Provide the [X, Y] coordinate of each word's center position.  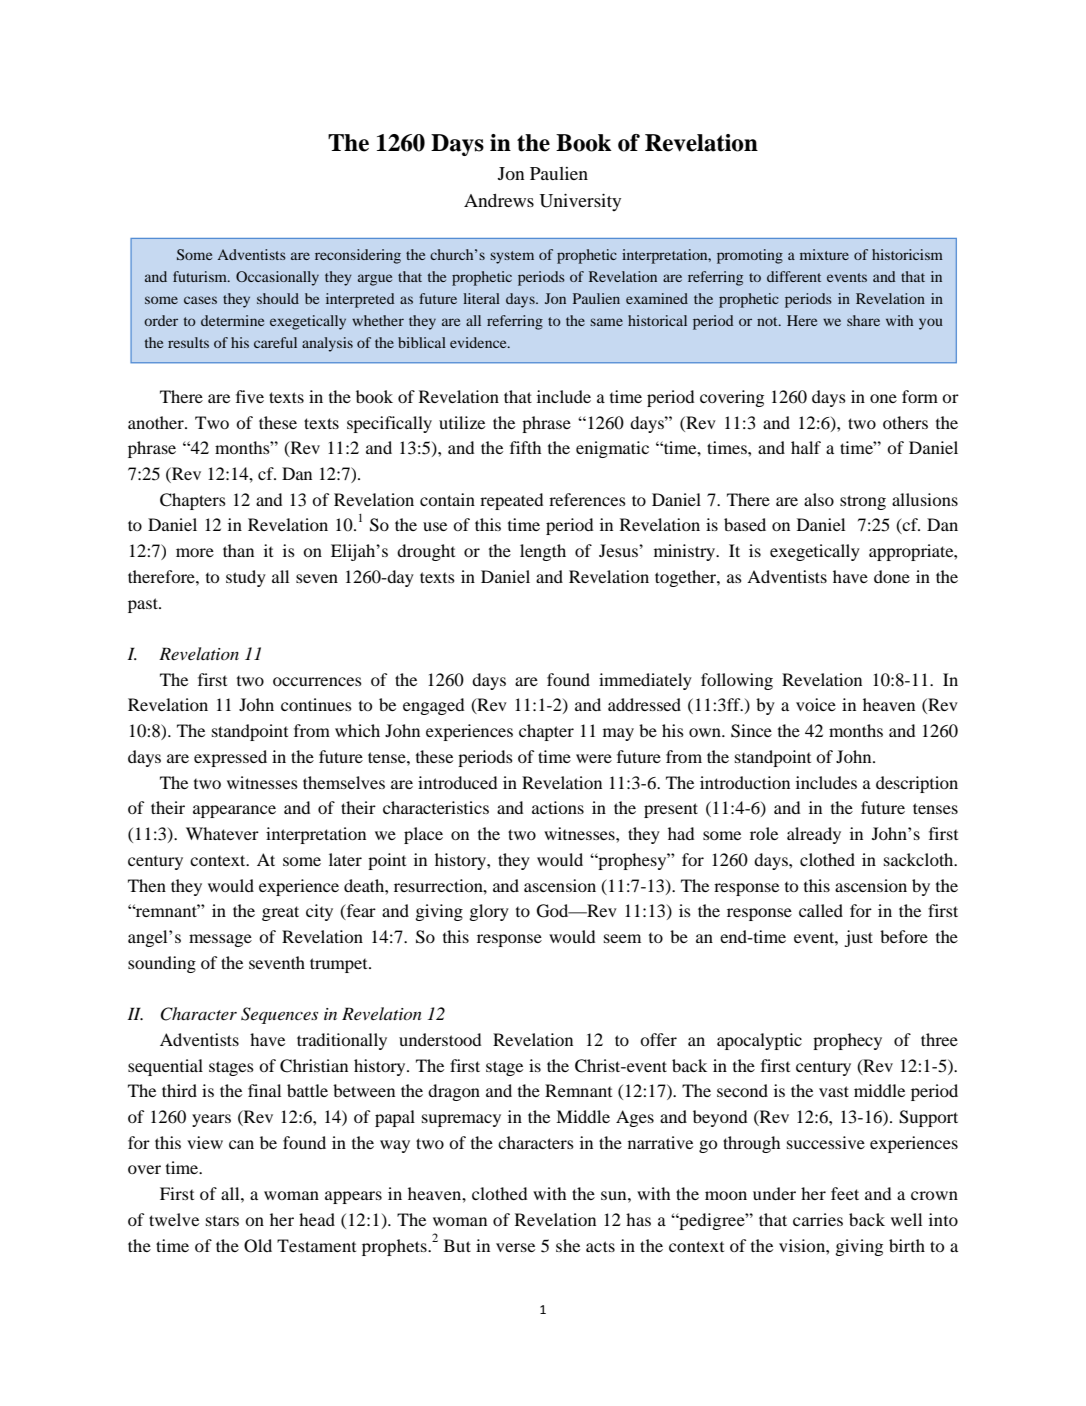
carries [818, 1219]
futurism [201, 276]
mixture [824, 254]
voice [816, 704]
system [512, 257]
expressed [230, 758]
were [594, 758]
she [568, 1245]
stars [222, 1221]
